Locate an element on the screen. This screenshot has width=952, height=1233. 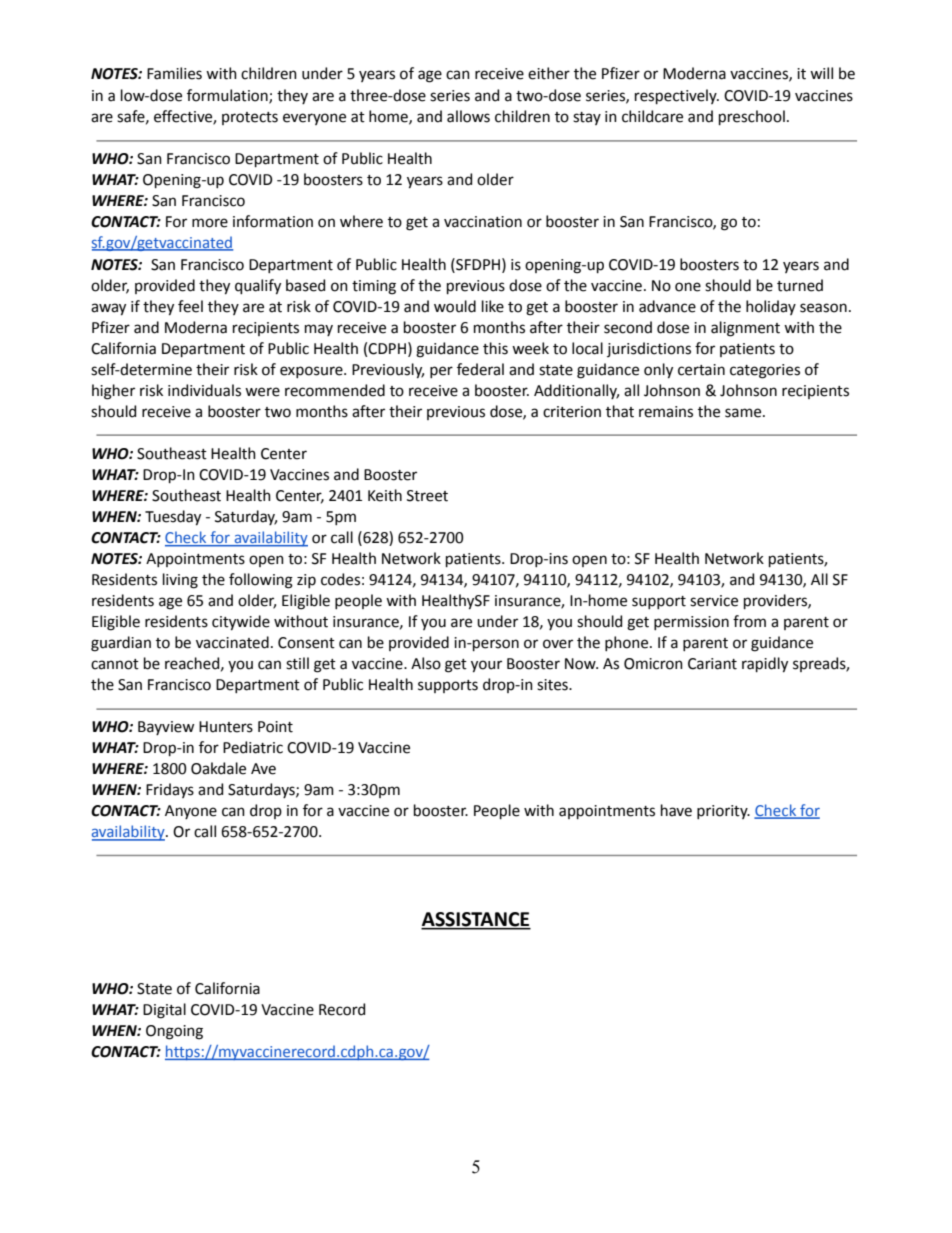
living is located at coordinates (180, 581).
